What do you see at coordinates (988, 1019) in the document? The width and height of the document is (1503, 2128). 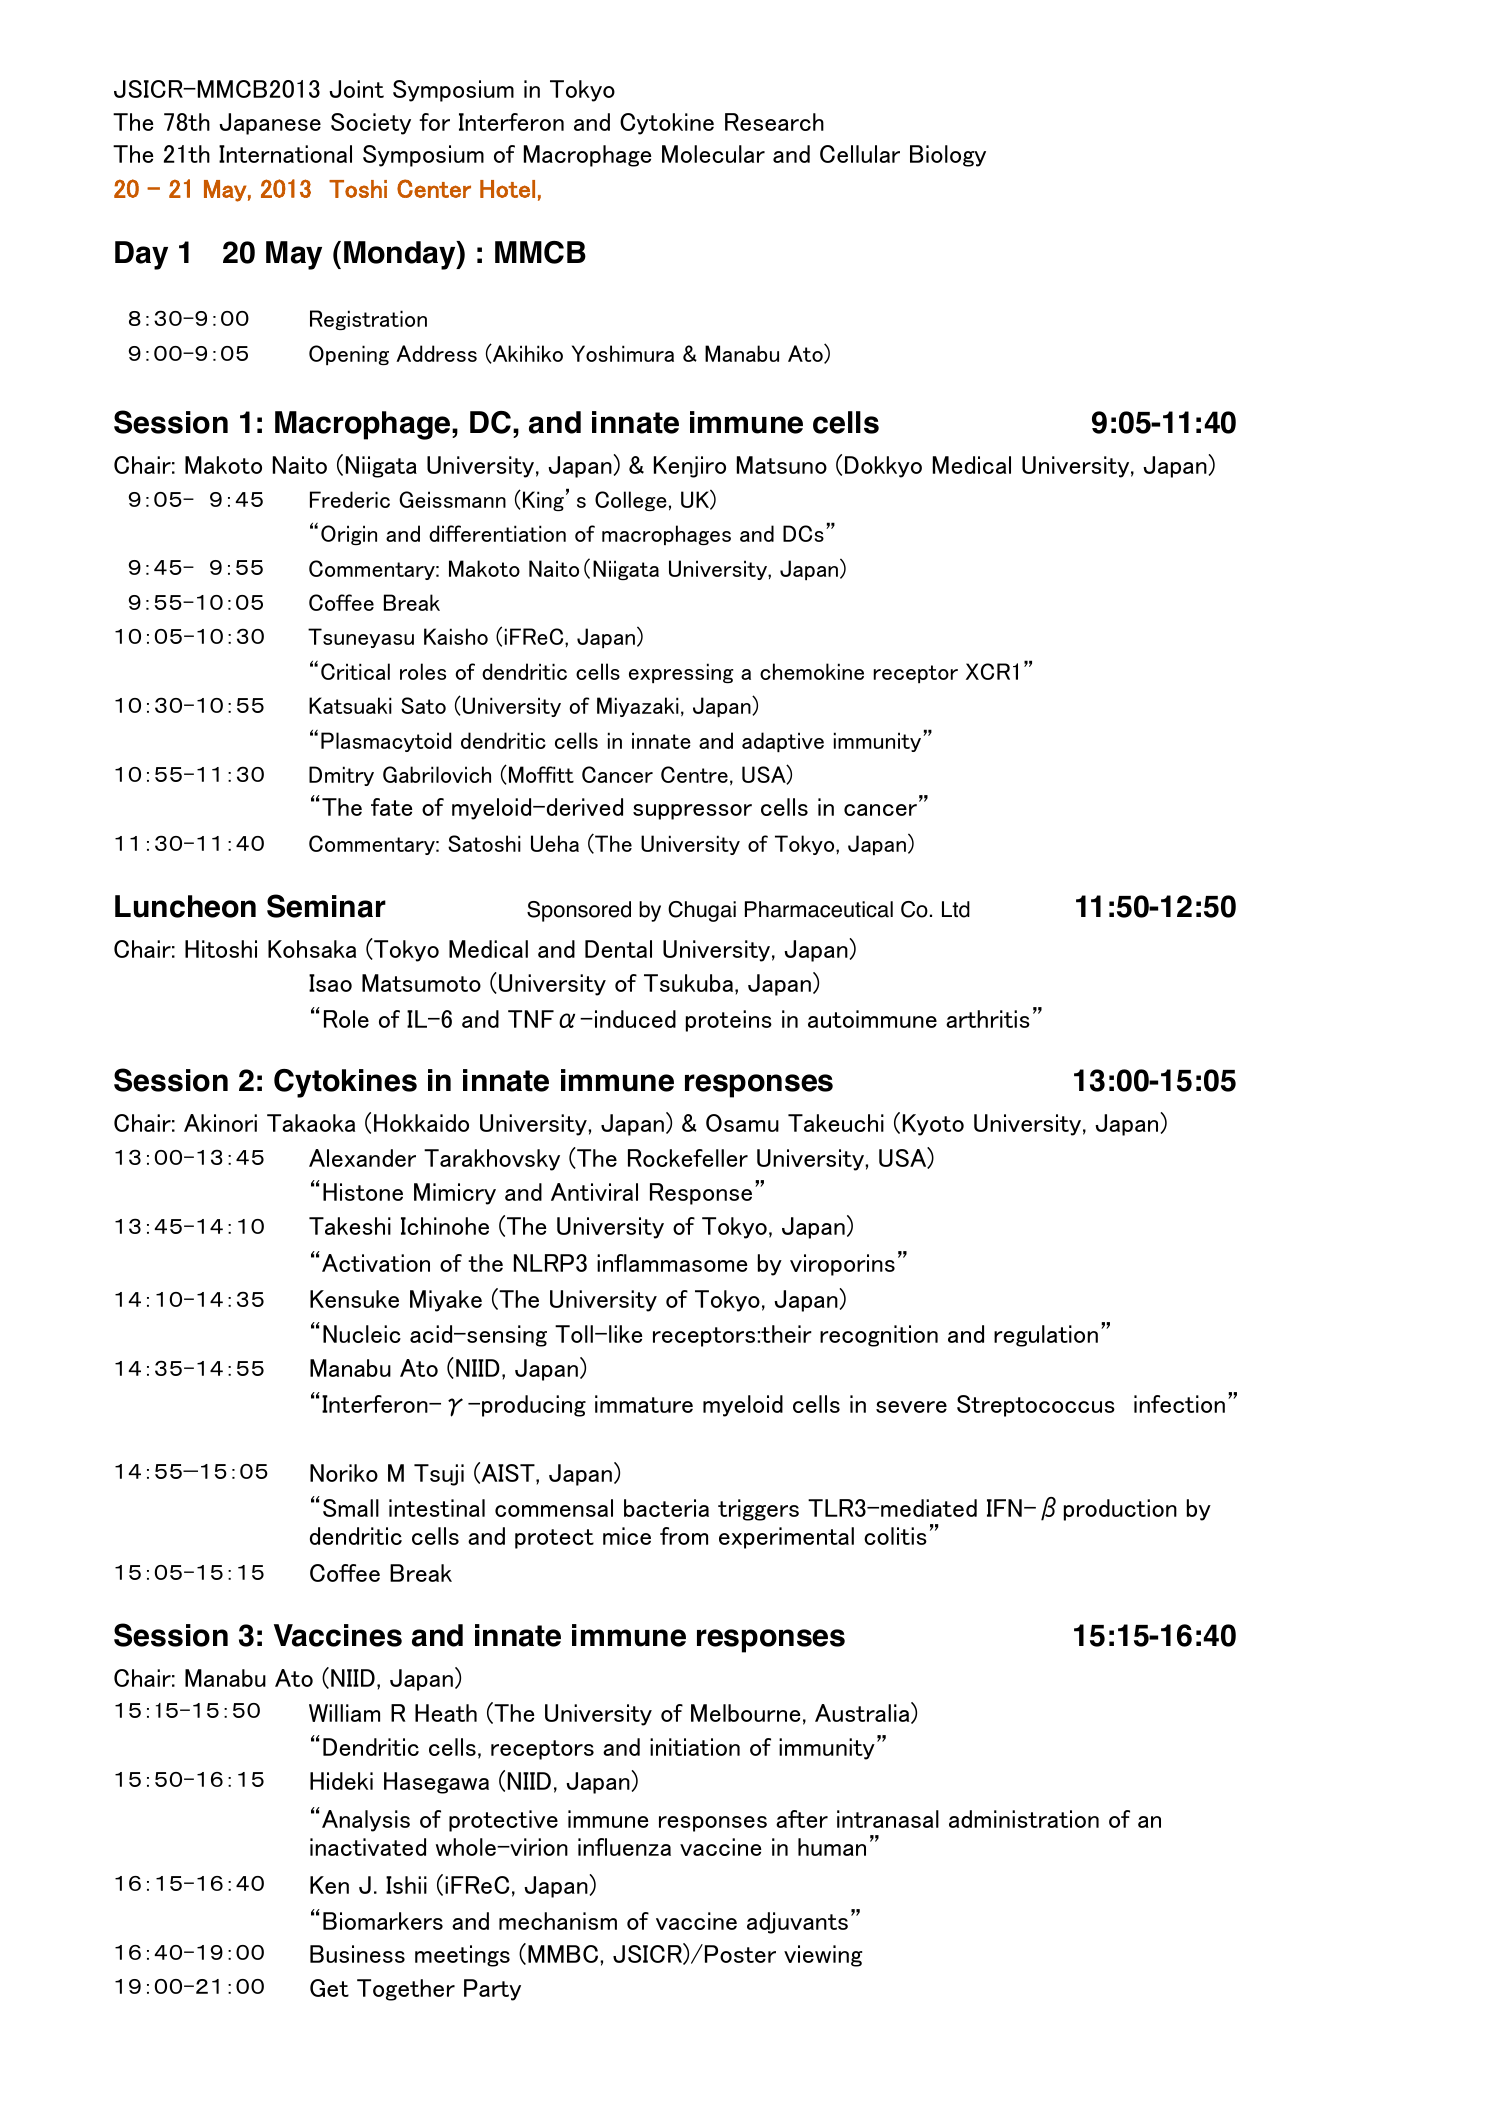 I see `arthritis` at bounding box center [988, 1019].
